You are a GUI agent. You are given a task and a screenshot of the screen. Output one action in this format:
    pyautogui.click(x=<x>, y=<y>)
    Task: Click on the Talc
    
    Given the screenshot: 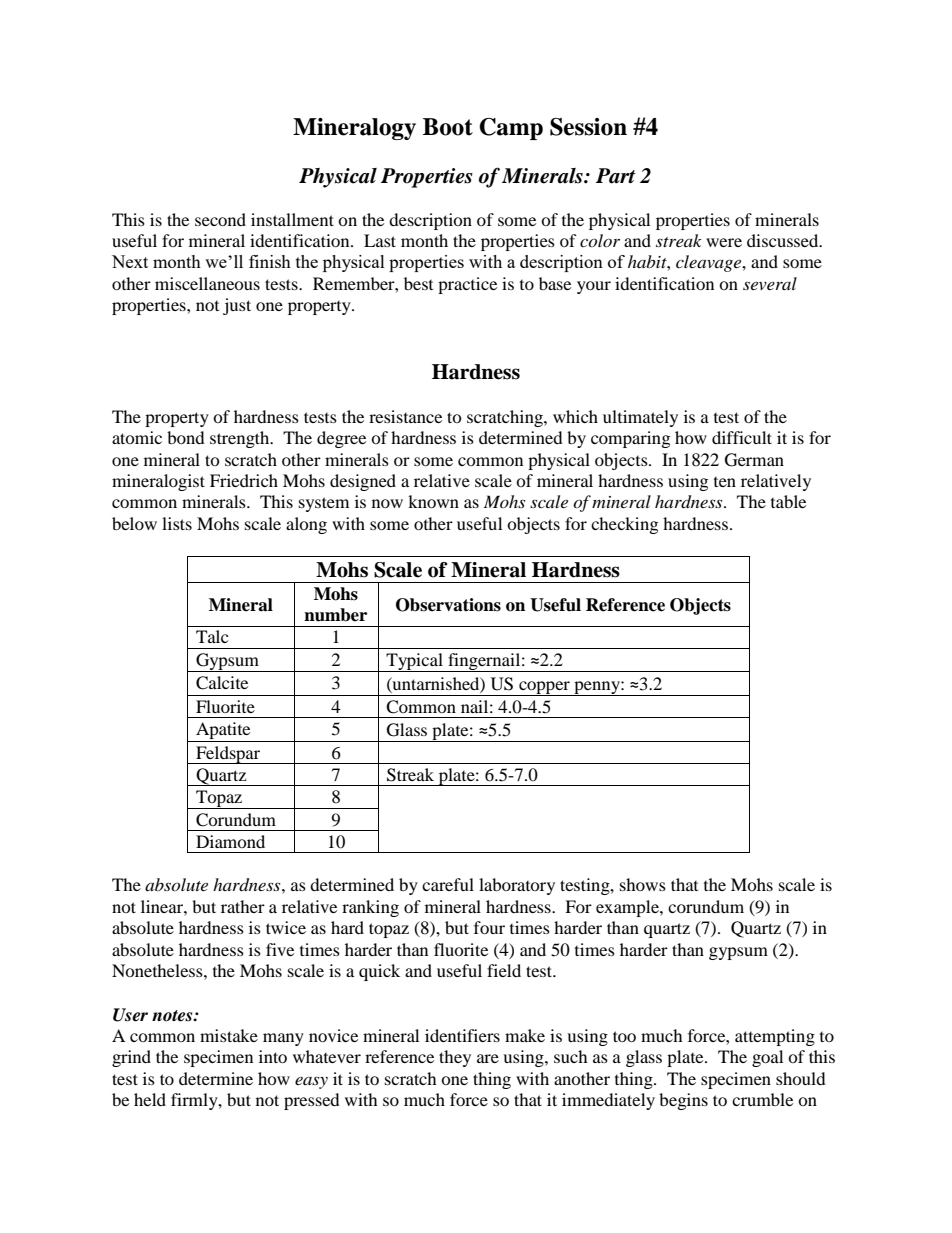 What is the action you would take?
    pyautogui.click(x=212, y=636)
